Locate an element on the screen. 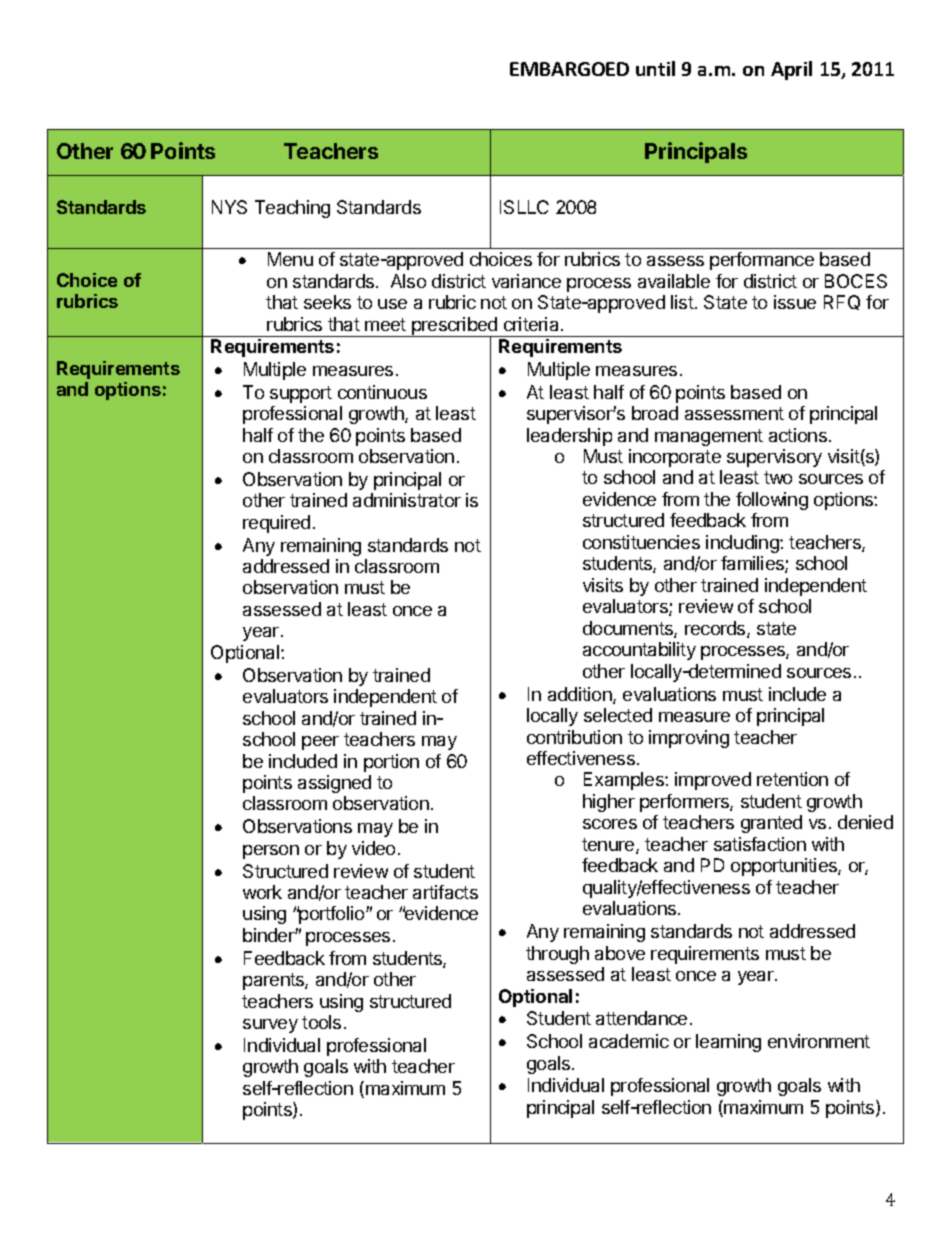  tools is located at coordinates (321, 1022).
